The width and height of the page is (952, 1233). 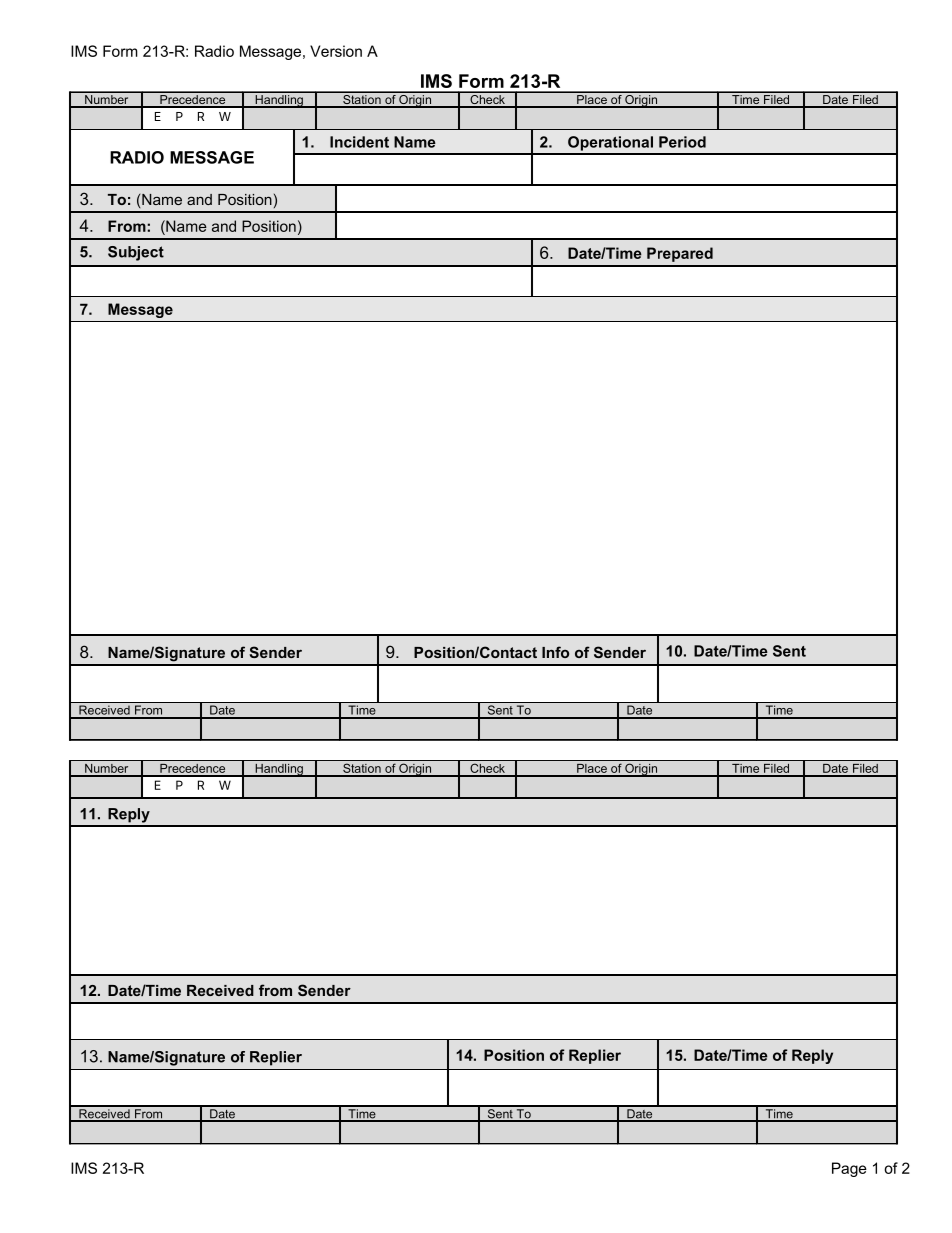 What do you see at coordinates (555, 652) in the page?
I see `Info` at bounding box center [555, 652].
